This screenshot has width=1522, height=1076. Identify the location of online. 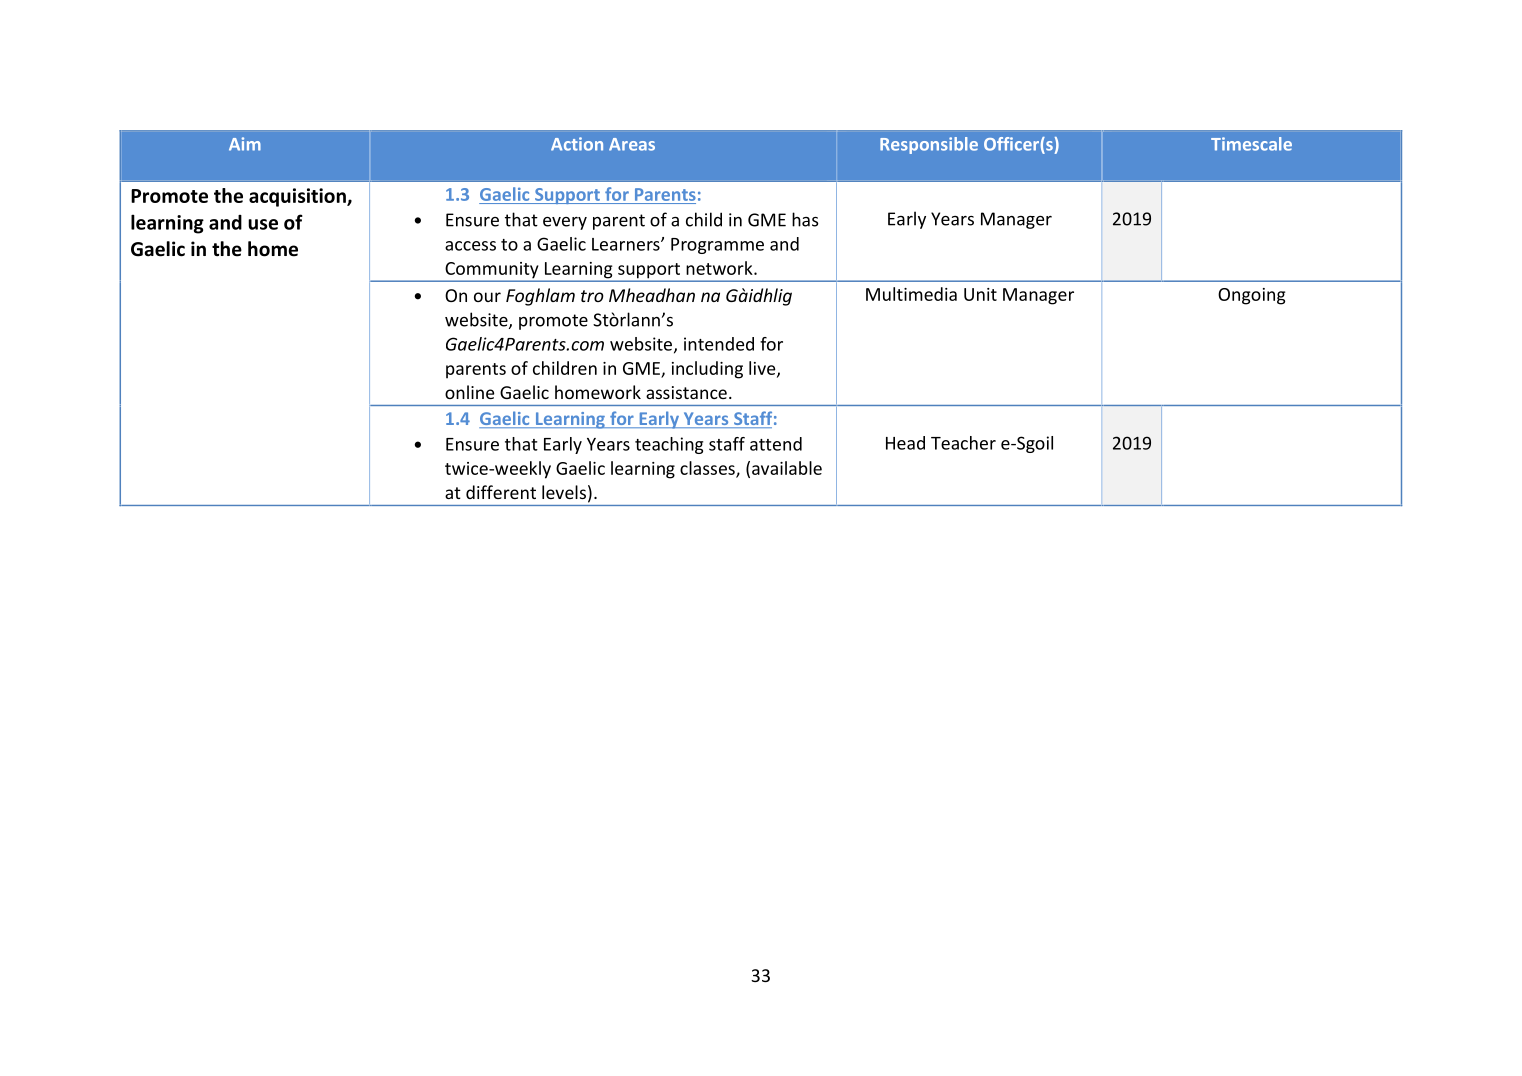
(469, 392).
